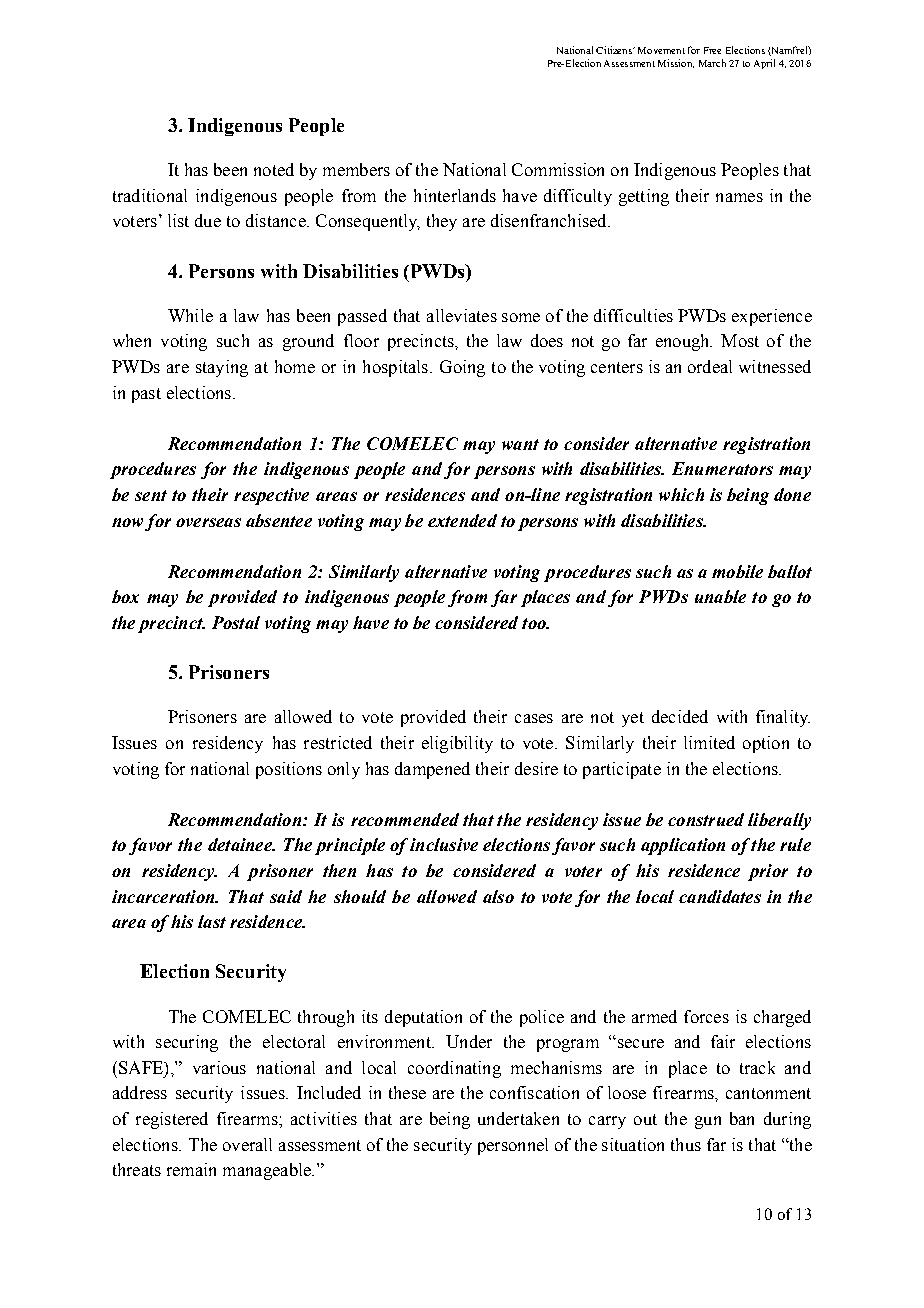 The width and height of the screenshot is (924, 1308). What do you see at coordinates (712, 63) in the screenshot?
I see `March` at bounding box center [712, 63].
